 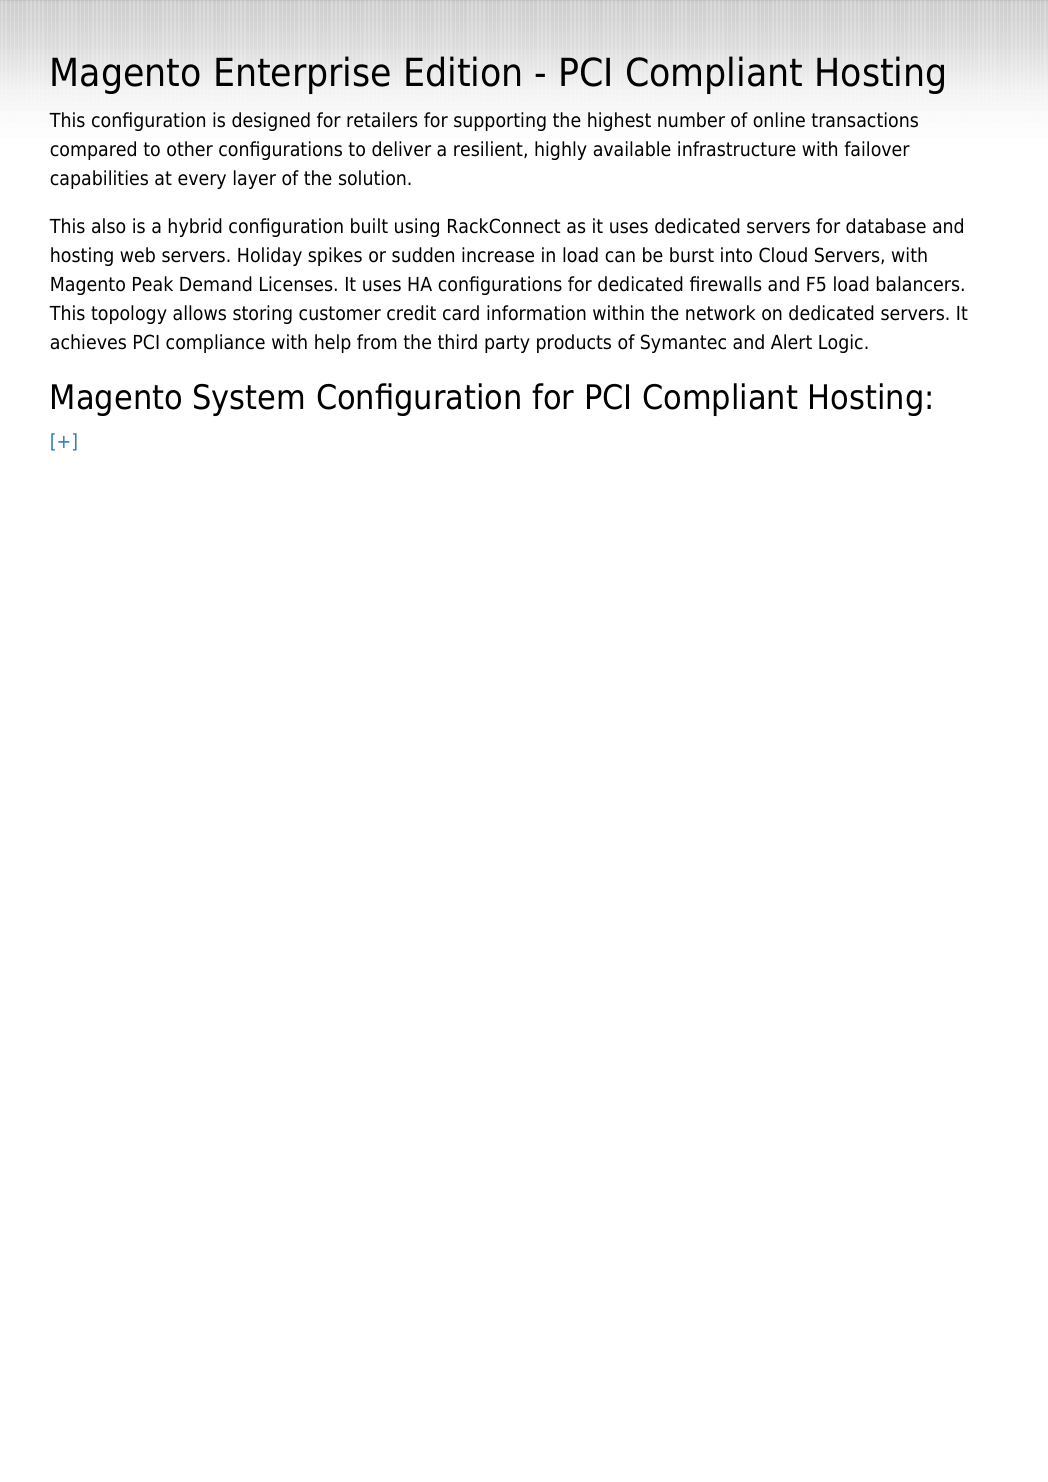 I want to click on solution, so click(x=372, y=178).
